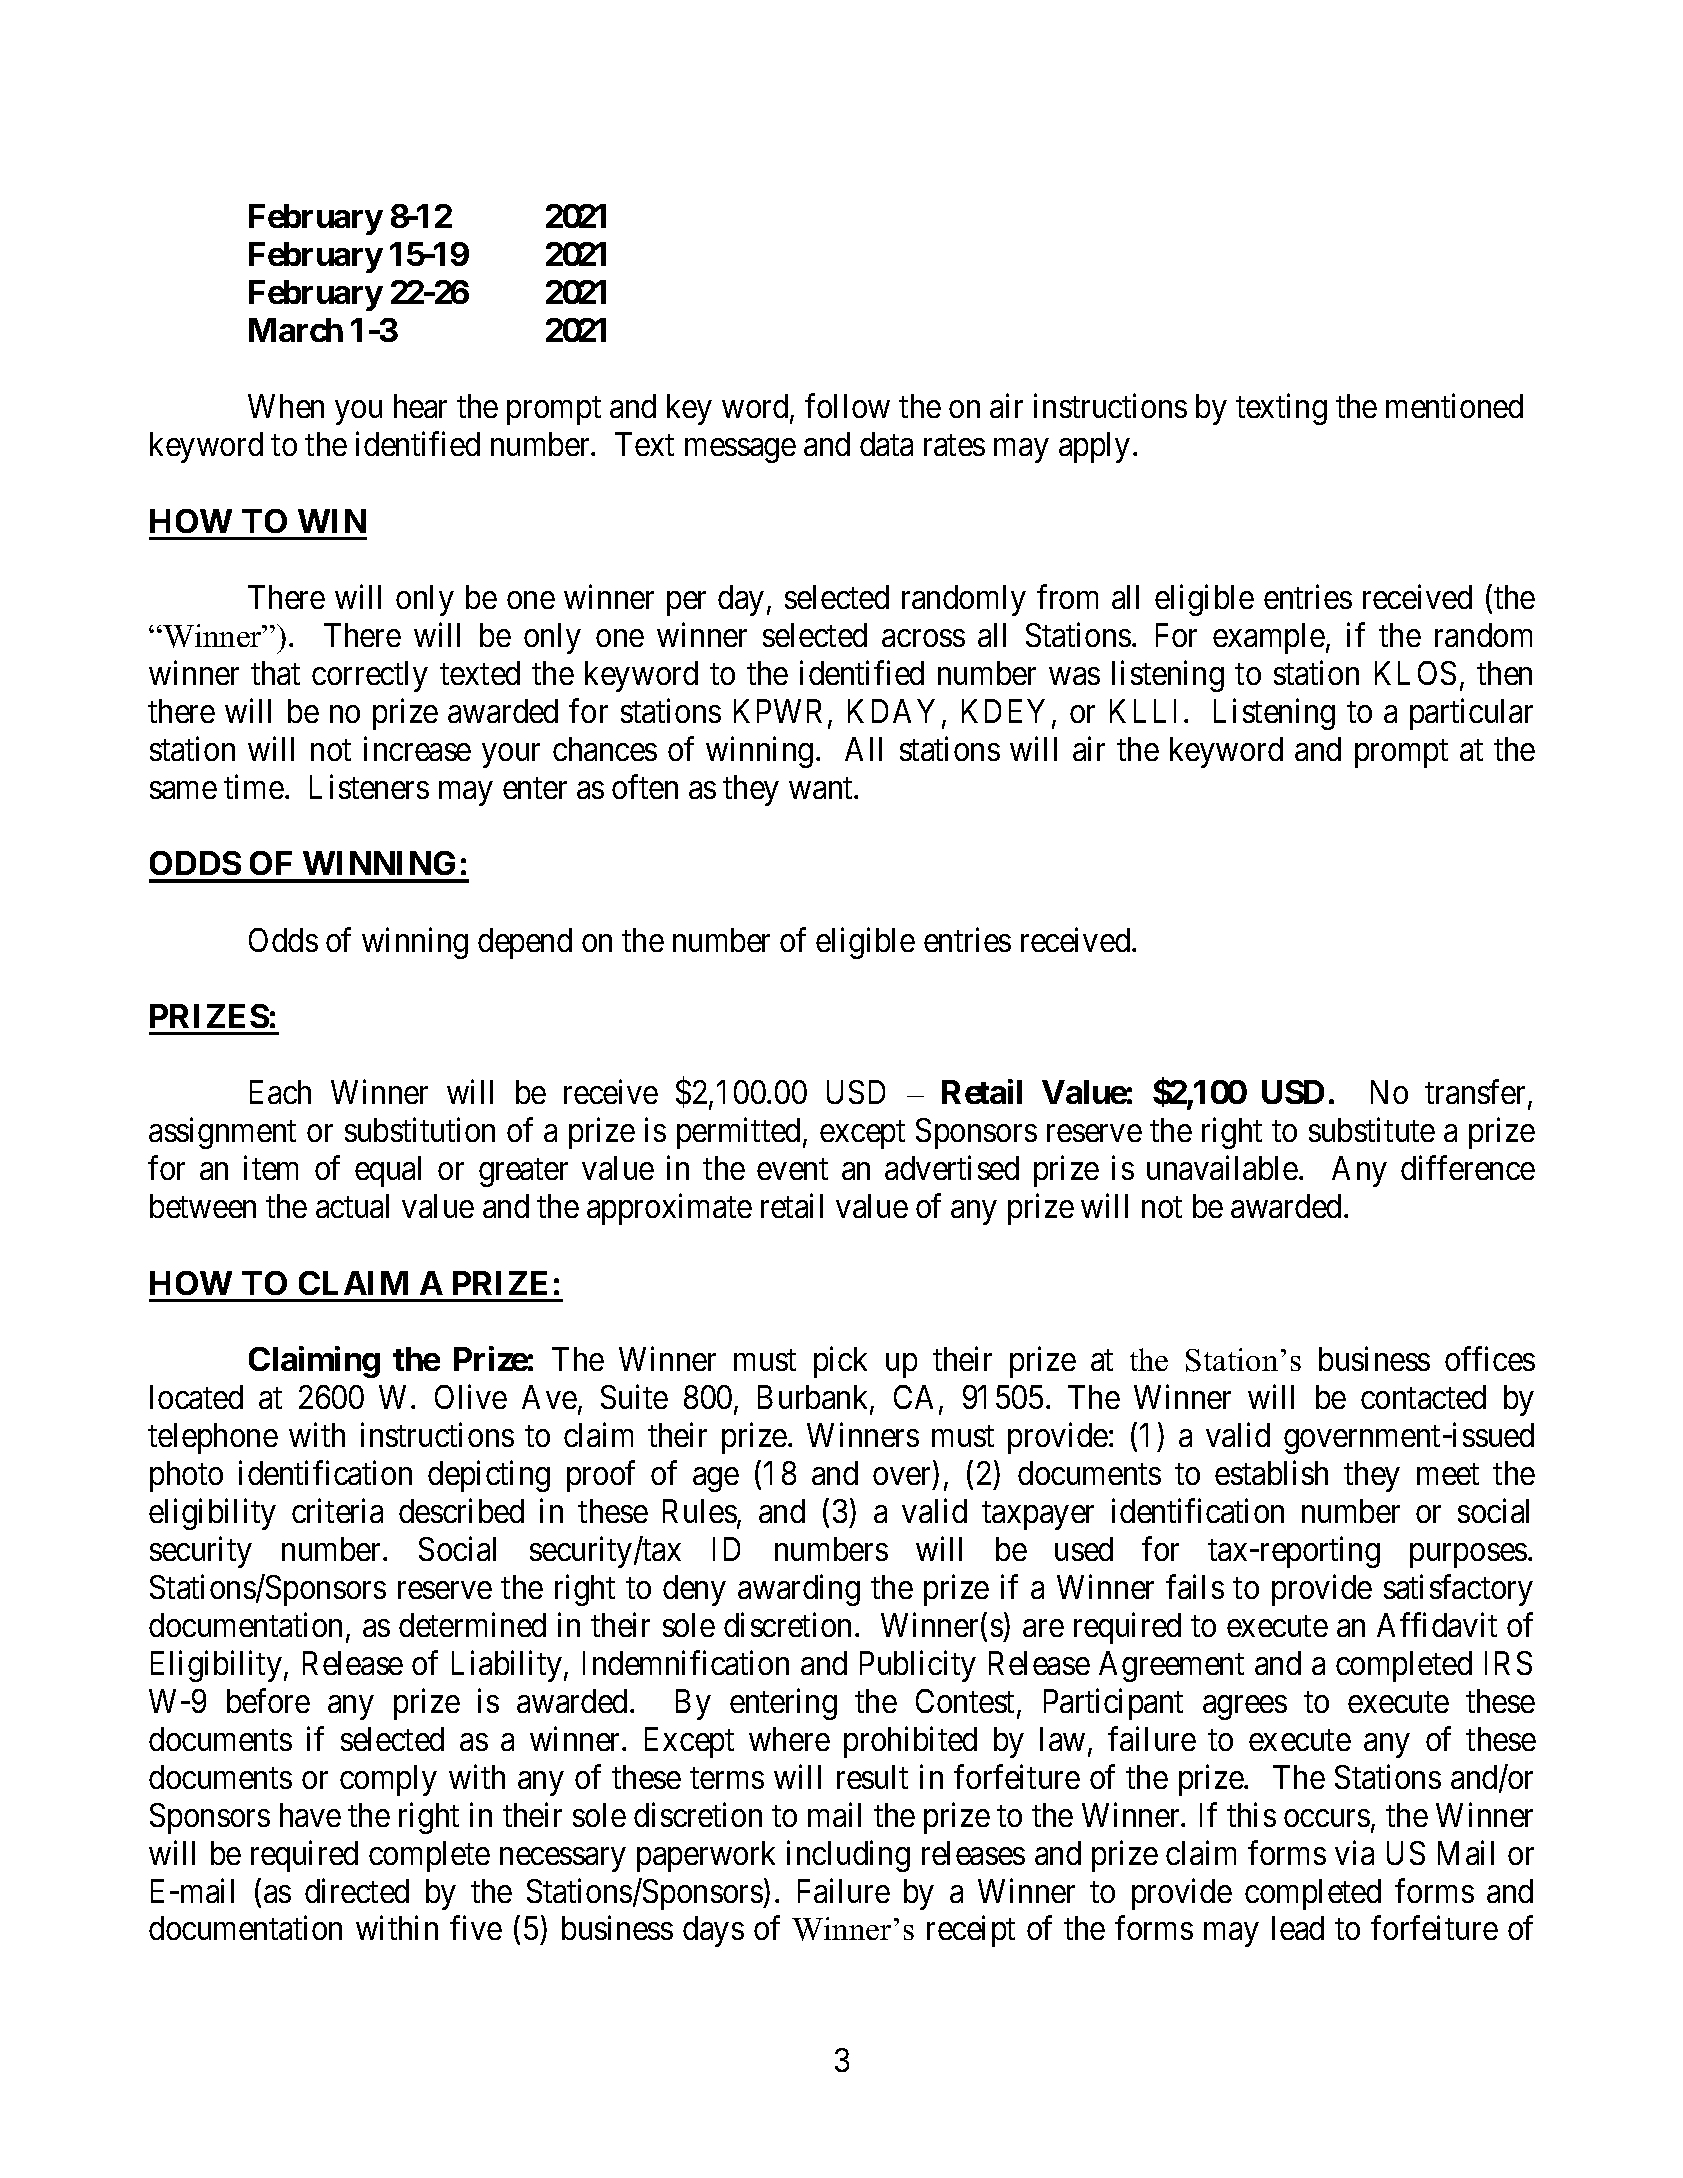 The width and height of the page is (1683, 2178). I want to click on mentioned, so click(1454, 405).
